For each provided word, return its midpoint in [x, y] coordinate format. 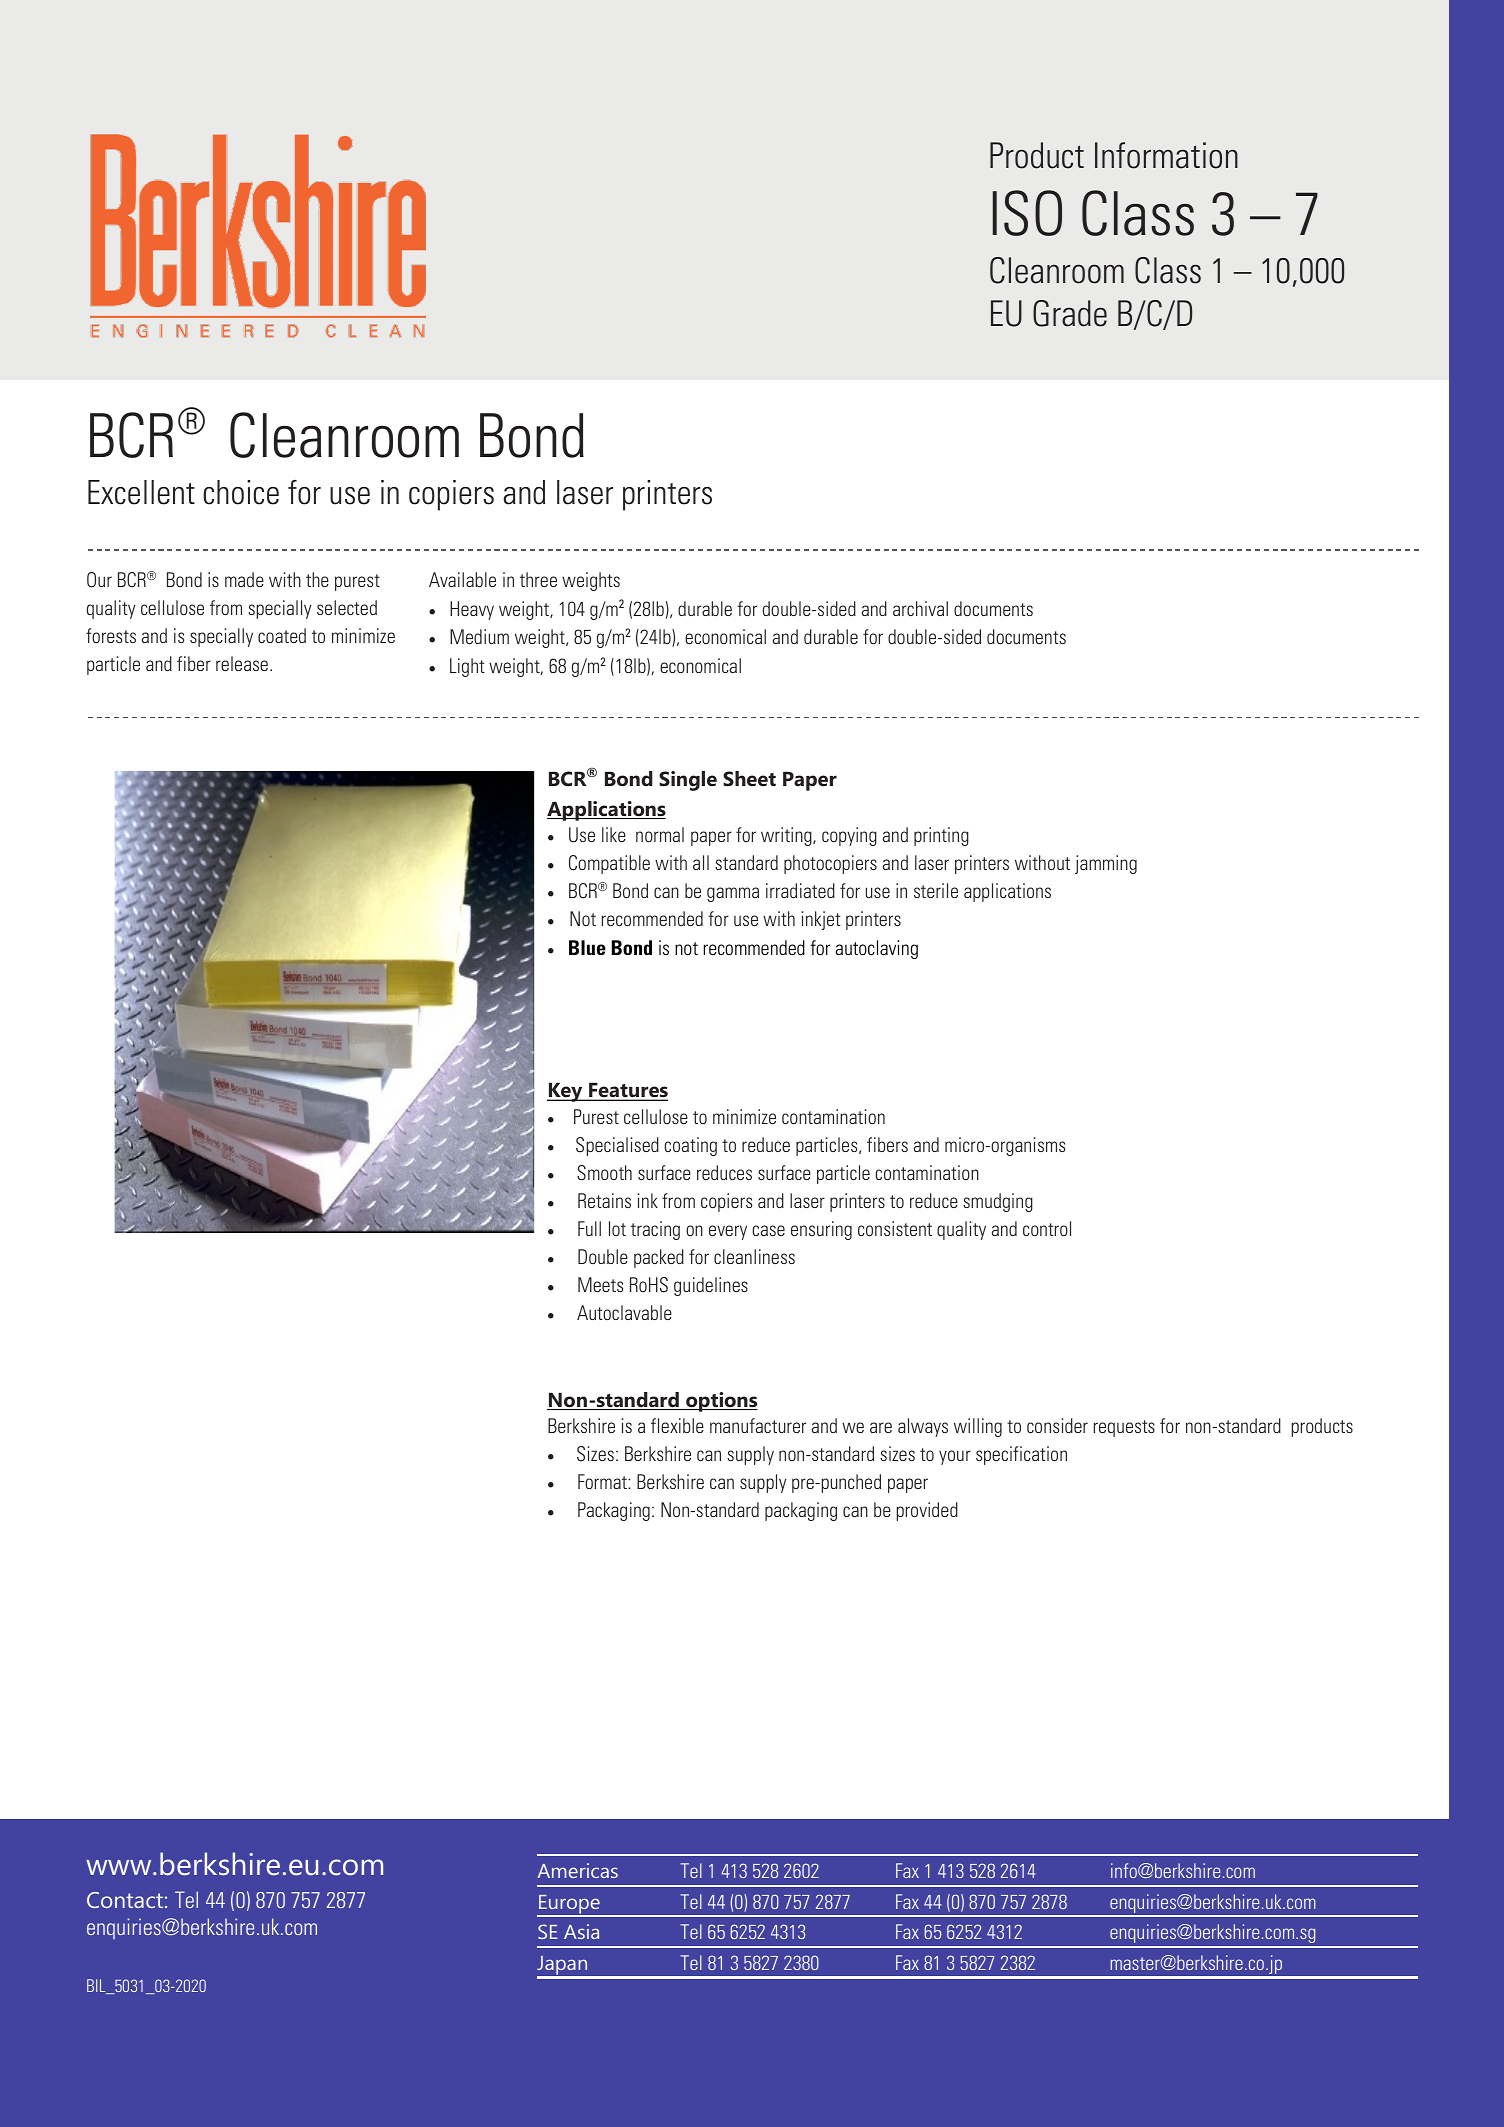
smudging [998, 1202]
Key [566, 1092]
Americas [577, 1870]
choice [241, 492]
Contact [125, 1900]
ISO [1027, 213]
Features [627, 1091]
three [538, 579]
